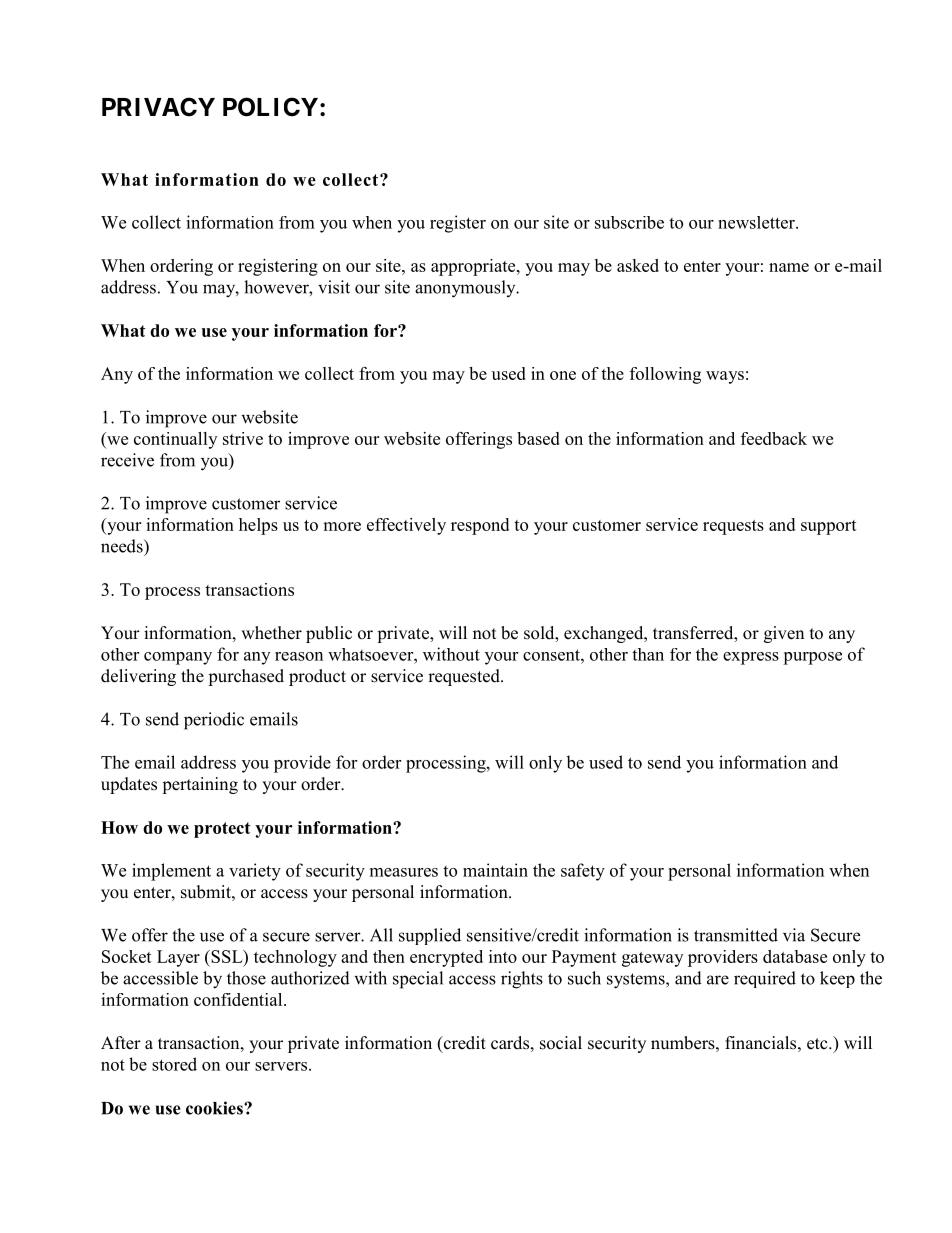 This document has height=1233, width=952. What do you see at coordinates (174, 1064) in the document?
I see `stored` at bounding box center [174, 1064].
